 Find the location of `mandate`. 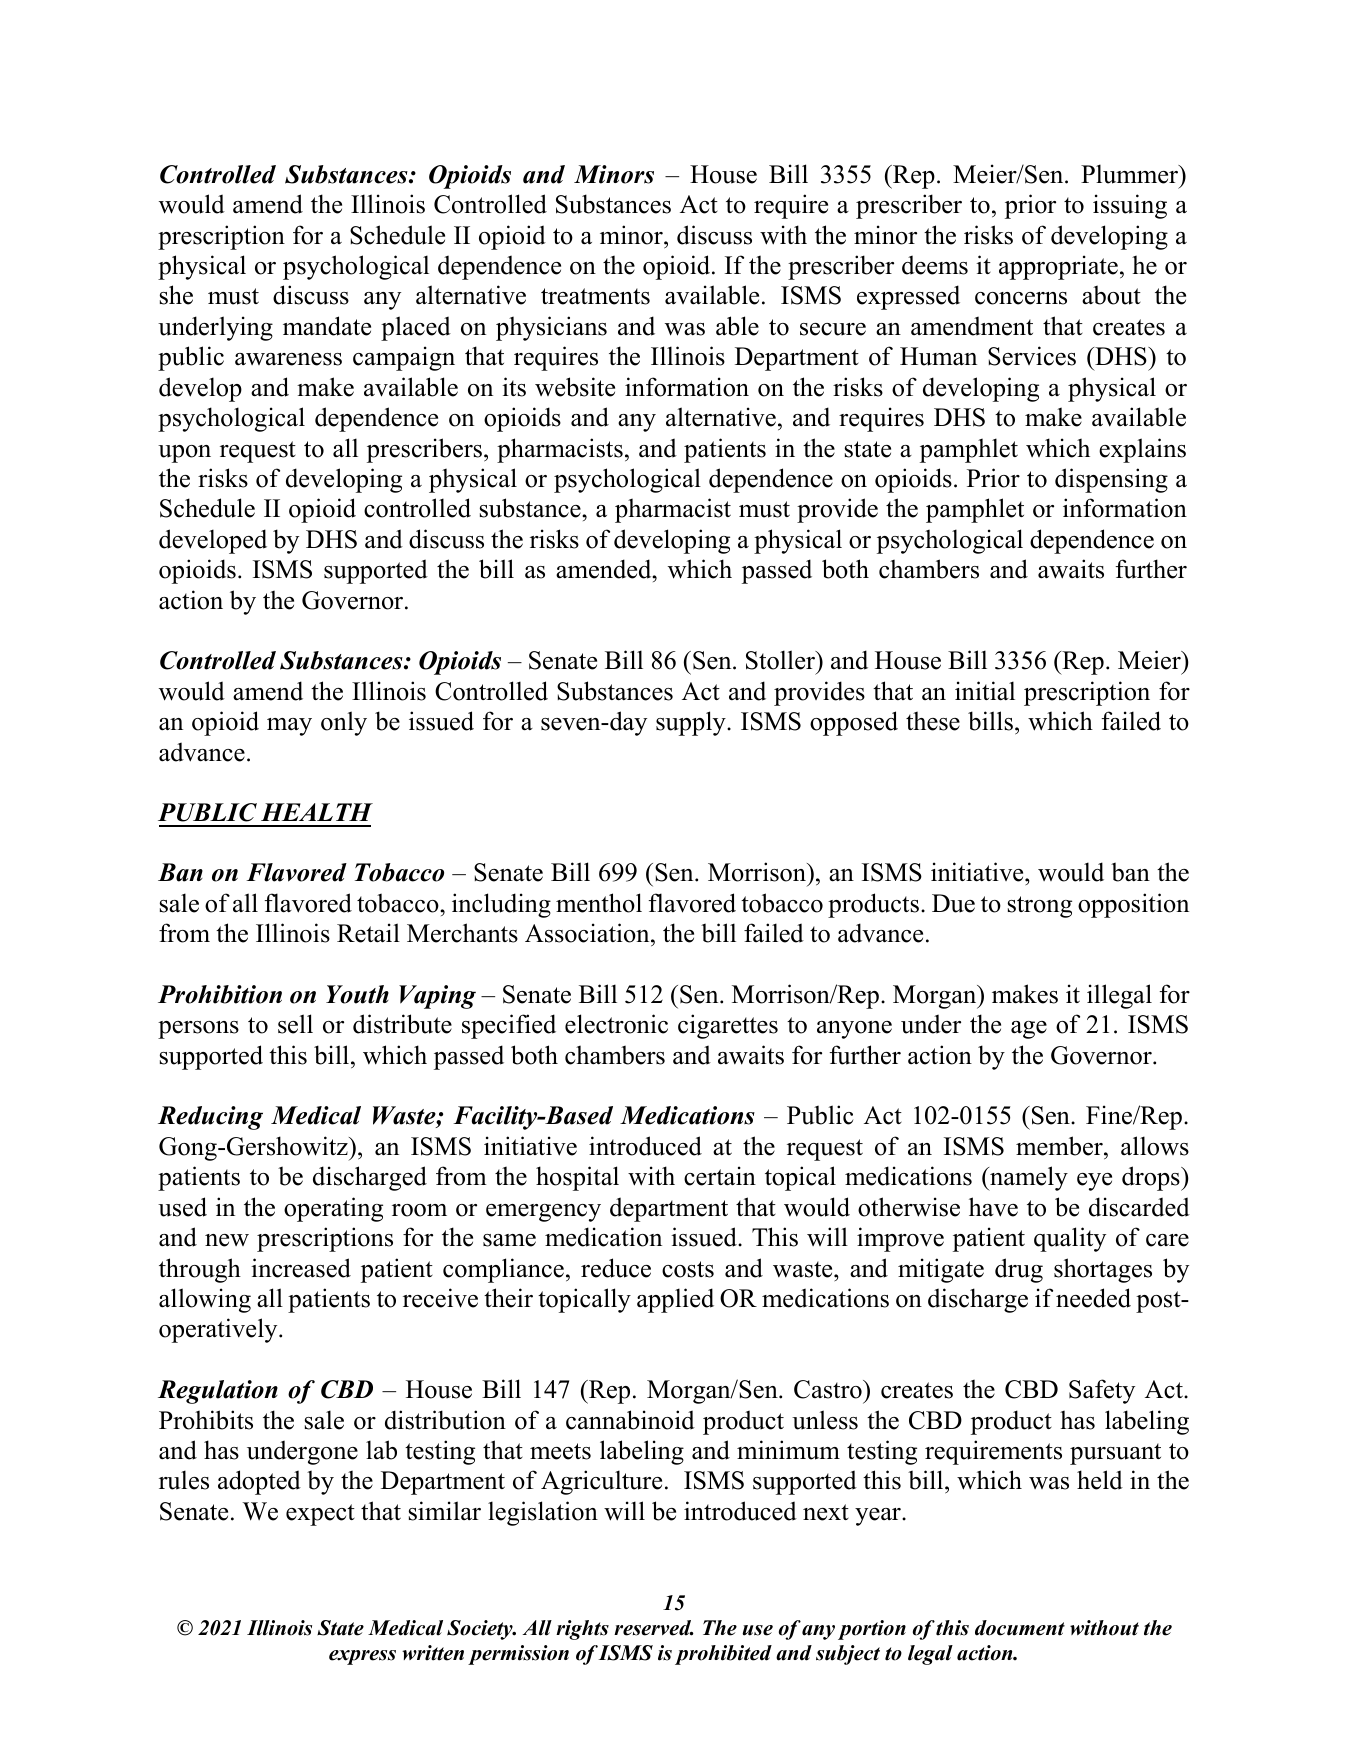

mandate is located at coordinates (327, 326).
